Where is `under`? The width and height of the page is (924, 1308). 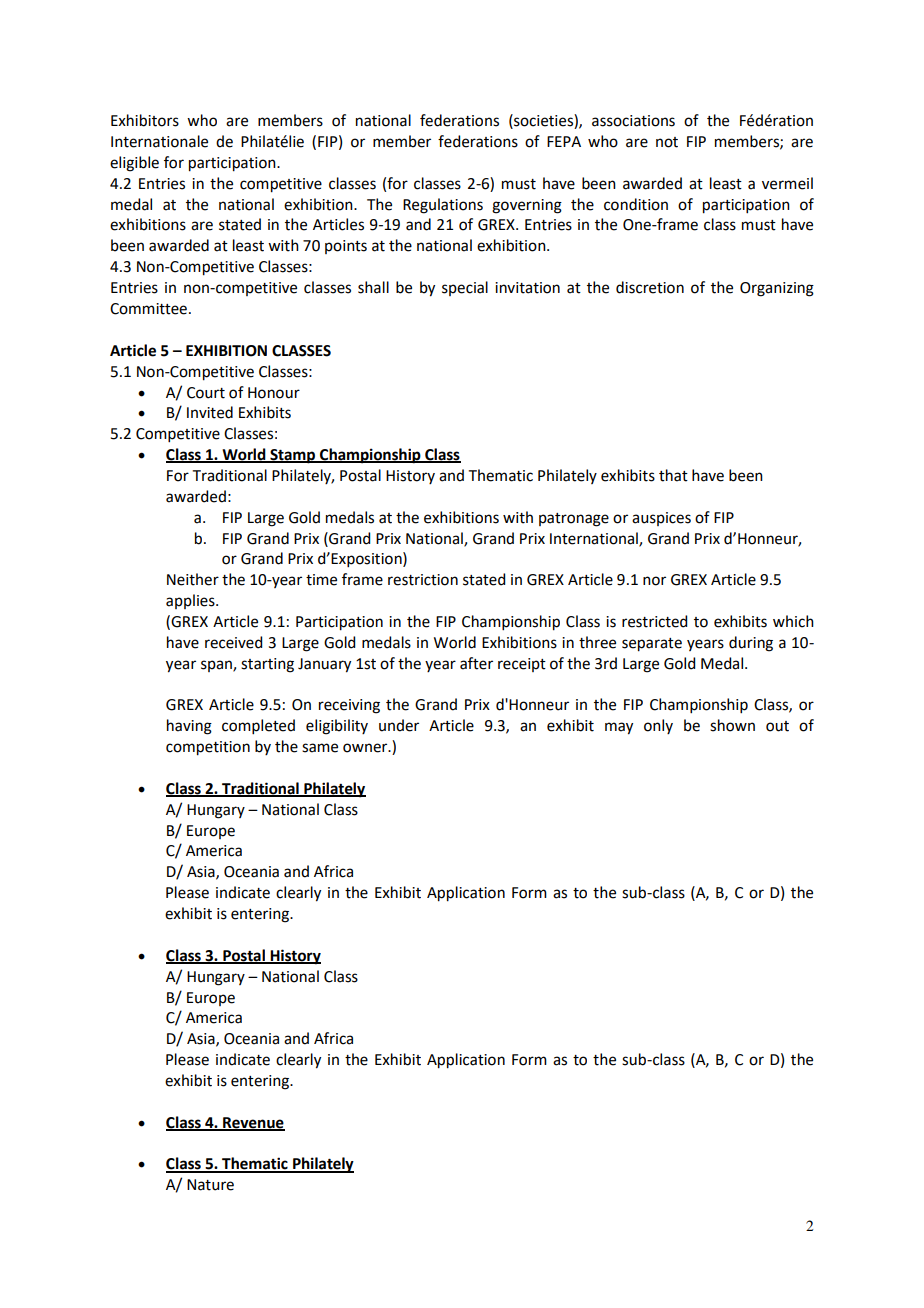
under is located at coordinates (399, 725).
